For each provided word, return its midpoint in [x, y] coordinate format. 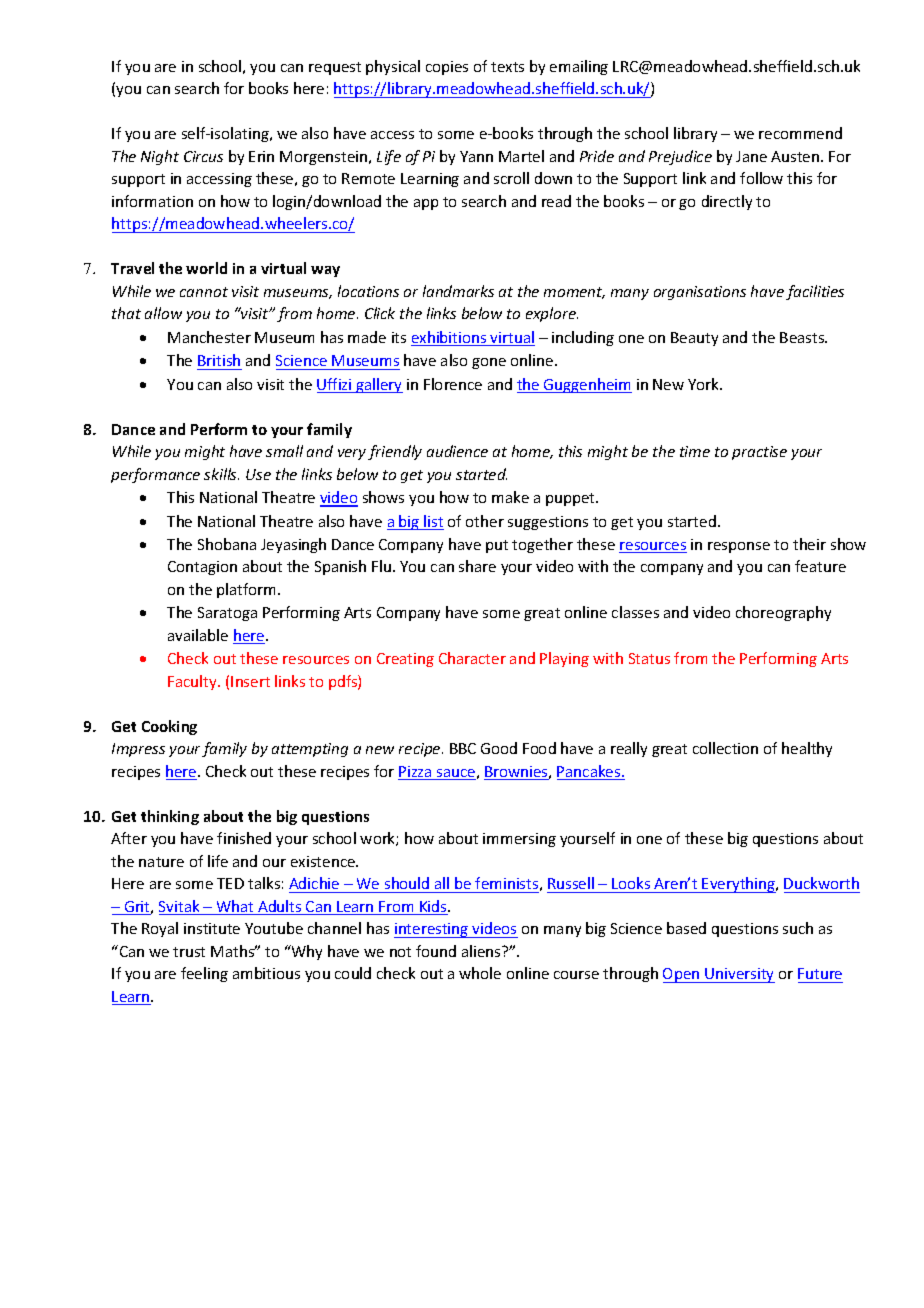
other [485, 521]
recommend [800, 133]
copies [447, 68]
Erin [261, 156]
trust [189, 952]
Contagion [202, 568]
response [739, 547]
